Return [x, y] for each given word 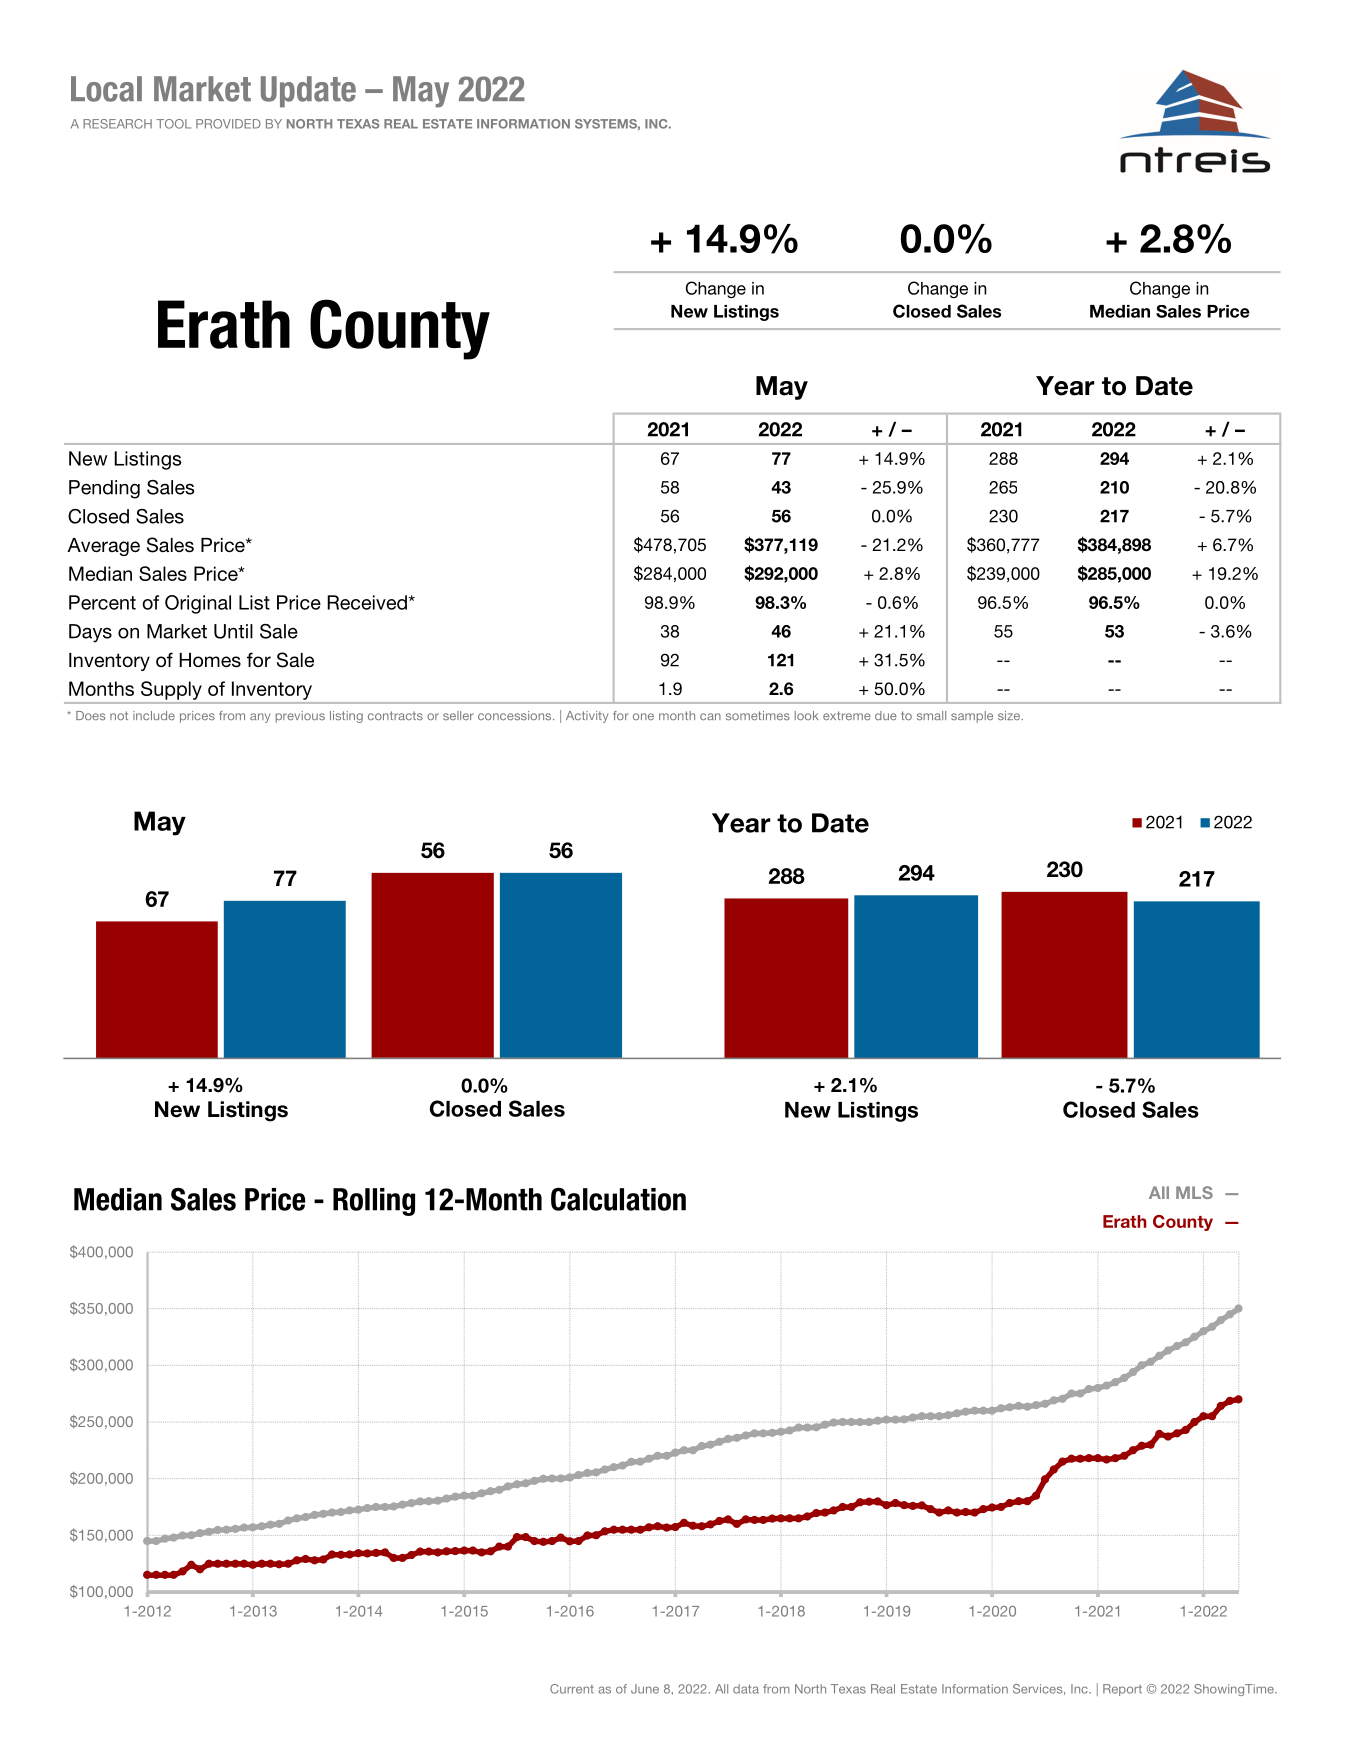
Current [572, 1689]
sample [972, 717]
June [645, 1689]
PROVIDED [228, 124]
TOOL [173, 124]
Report [1122, 1690]
